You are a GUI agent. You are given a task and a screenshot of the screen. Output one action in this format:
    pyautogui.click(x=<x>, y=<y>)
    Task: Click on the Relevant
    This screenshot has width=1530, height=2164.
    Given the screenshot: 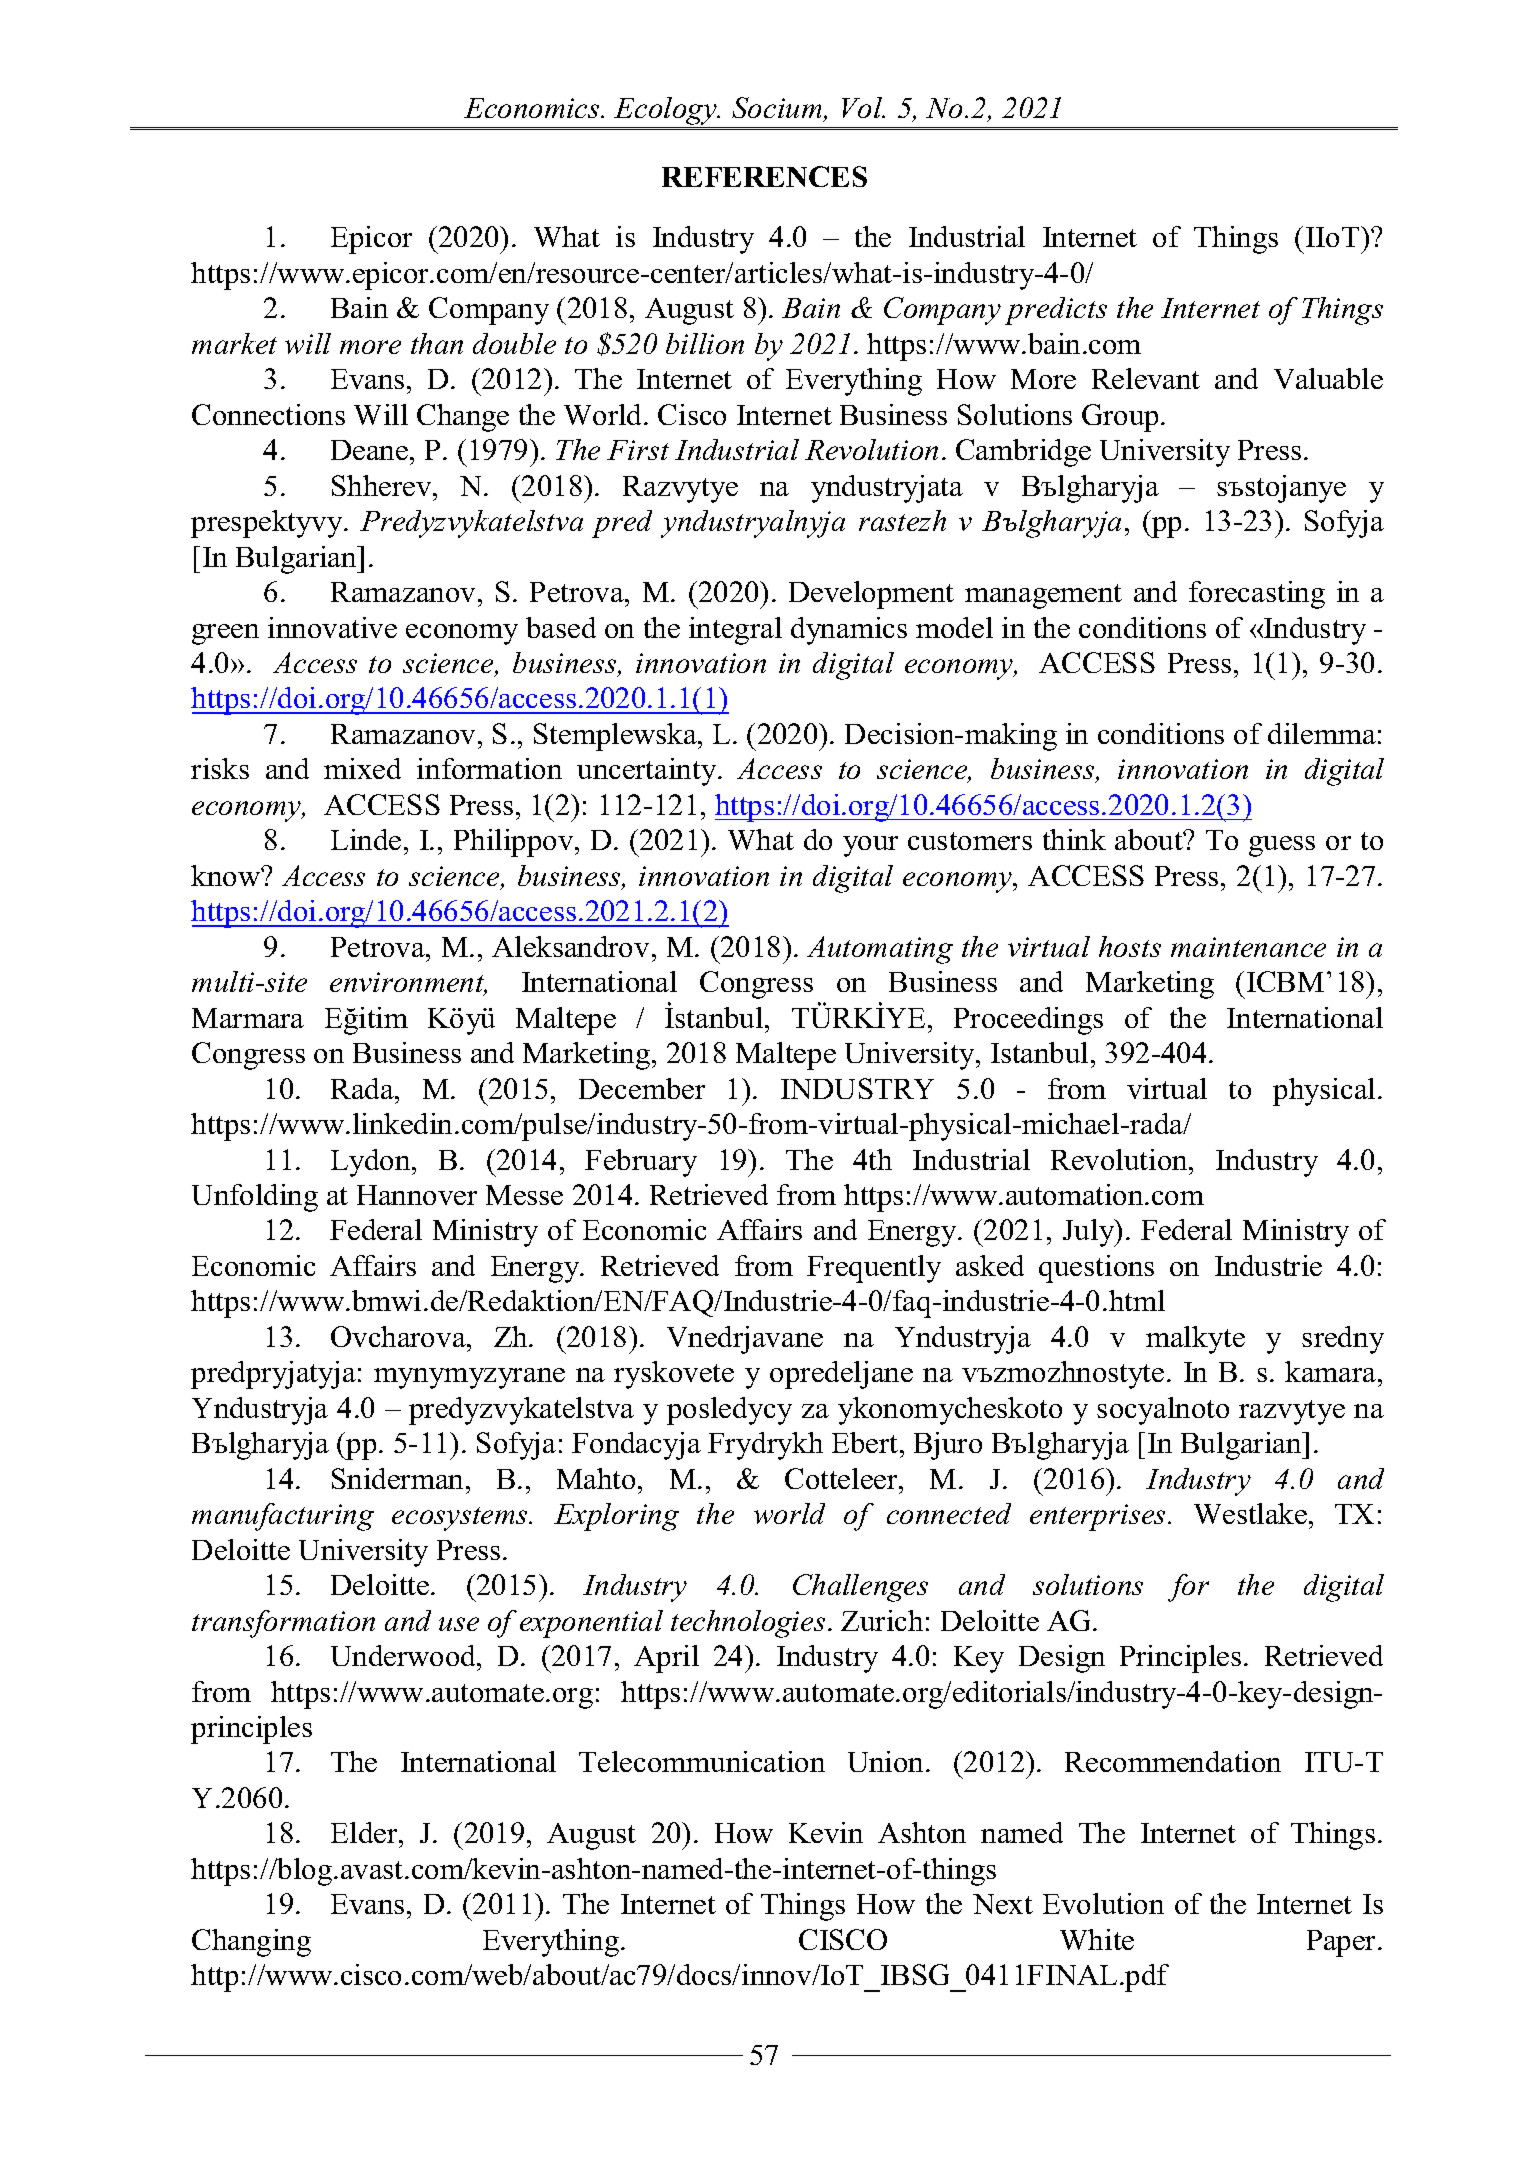 What is the action you would take?
    pyautogui.click(x=1146, y=378)
